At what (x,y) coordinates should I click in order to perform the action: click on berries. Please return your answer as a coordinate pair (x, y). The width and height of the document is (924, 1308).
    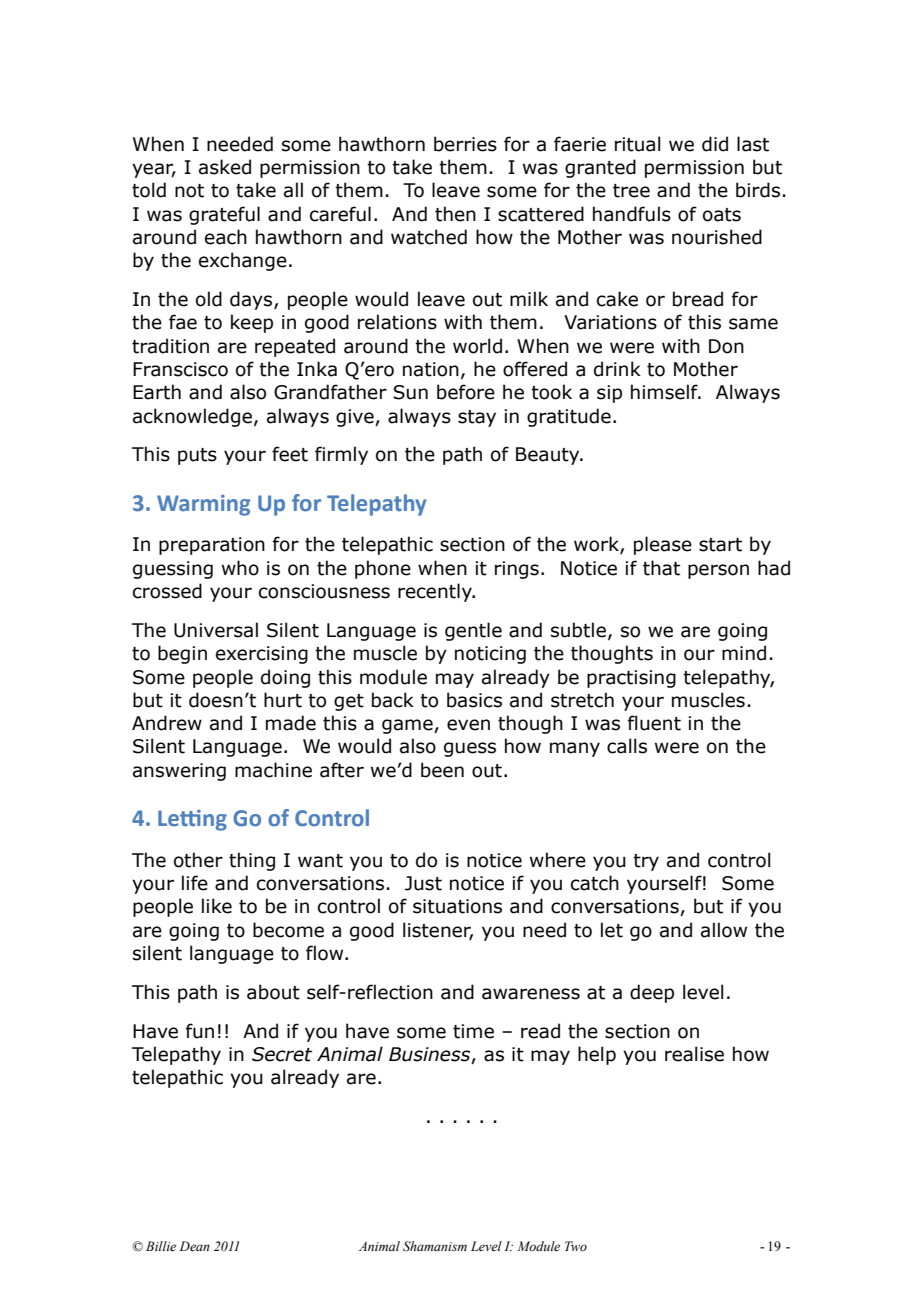
    Looking at the image, I should click on (465, 144).
